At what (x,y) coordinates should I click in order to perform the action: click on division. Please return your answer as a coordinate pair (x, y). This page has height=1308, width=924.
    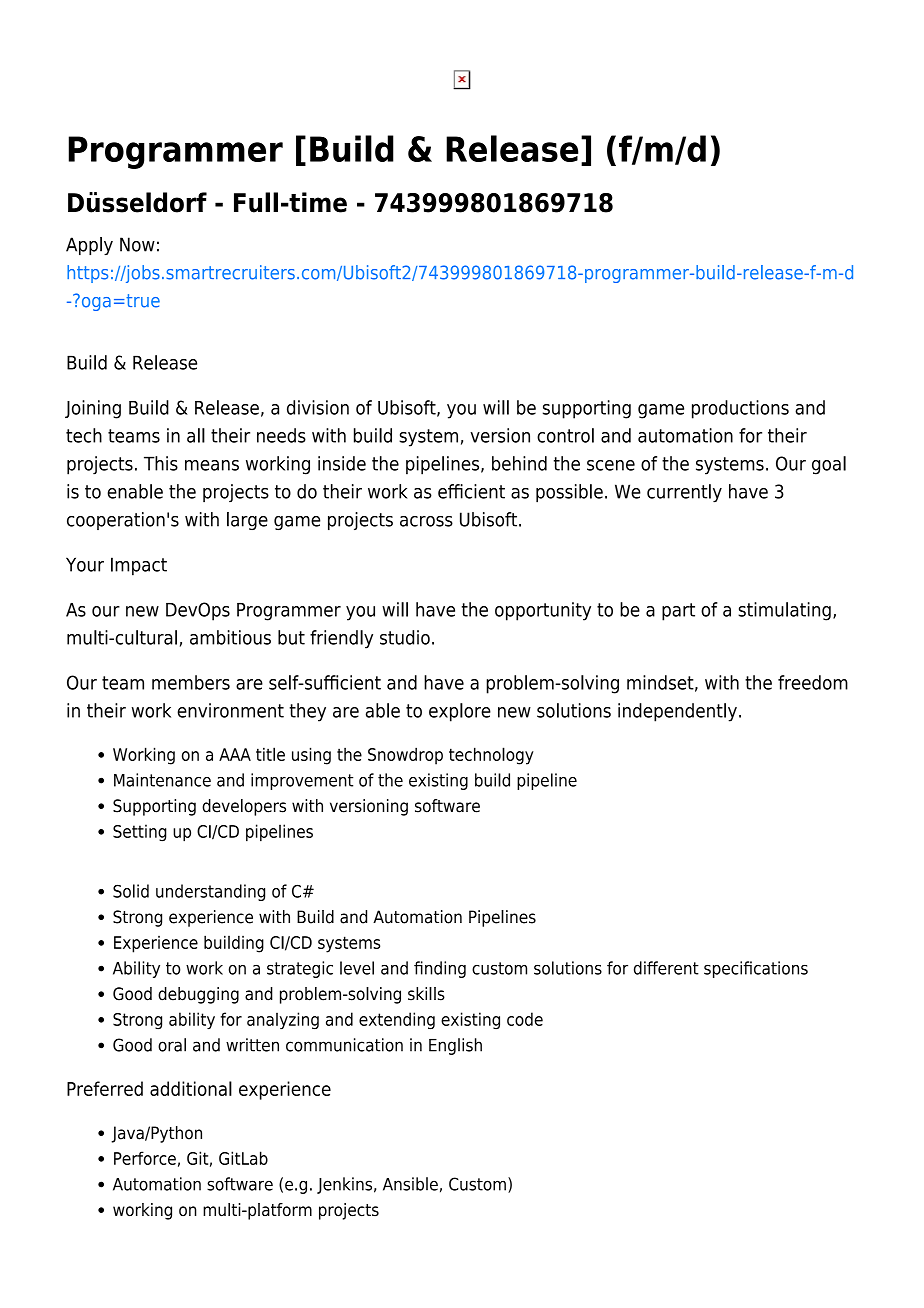
    Looking at the image, I should click on (318, 407).
